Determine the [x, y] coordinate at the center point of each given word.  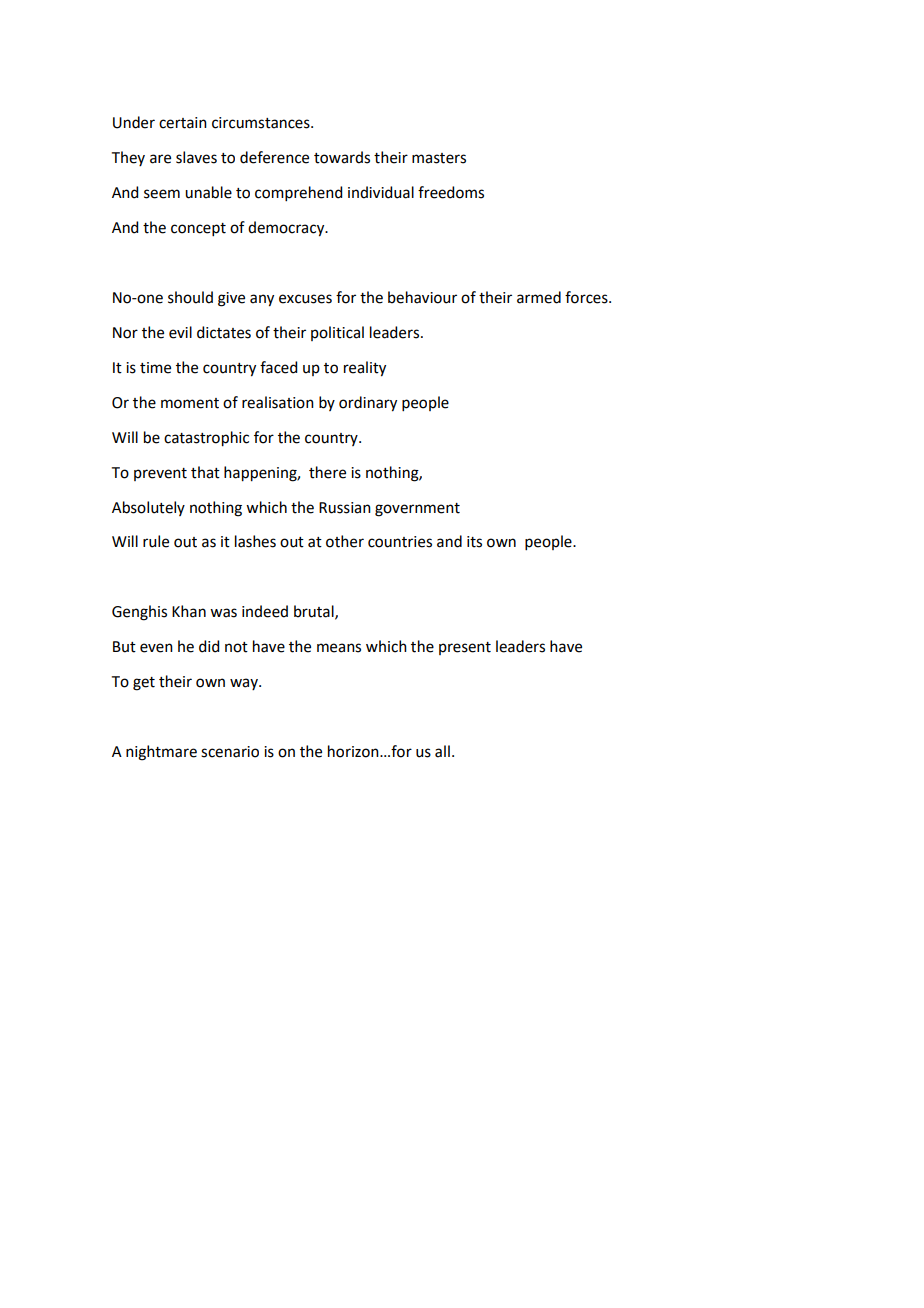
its [474, 542]
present [465, 648]
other [345, 541]
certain [183, 123]
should [190, 297]
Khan [189, 611]
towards [342, 157]
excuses [305, 299]
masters [439, 158]
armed [539, 297]
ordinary [368, 404]
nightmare [161, 753]
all [442, 751]
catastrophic [206, 439]
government [417, 510]
